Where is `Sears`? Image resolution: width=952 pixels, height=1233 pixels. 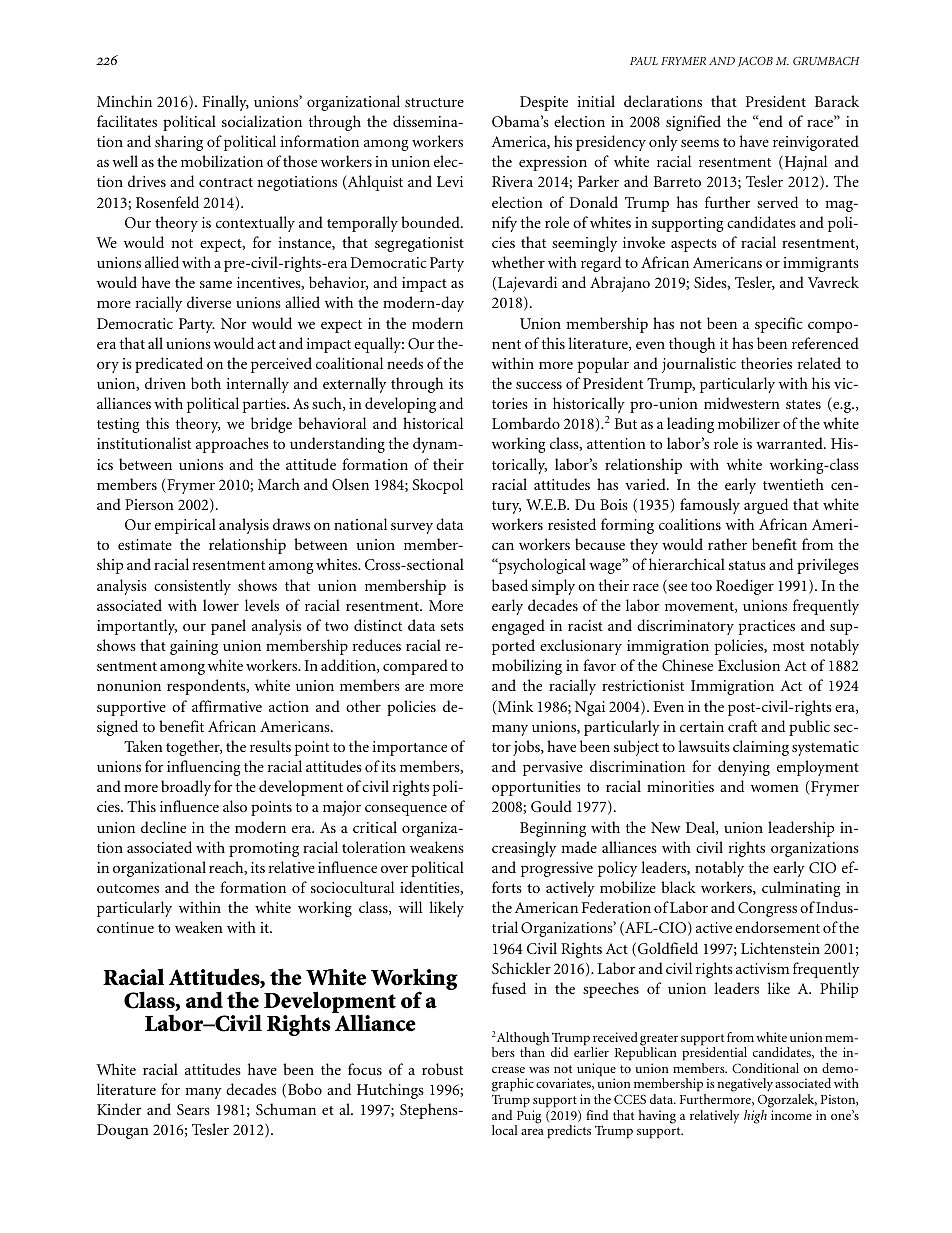
Sears is located at coordinates (193, 1109).
